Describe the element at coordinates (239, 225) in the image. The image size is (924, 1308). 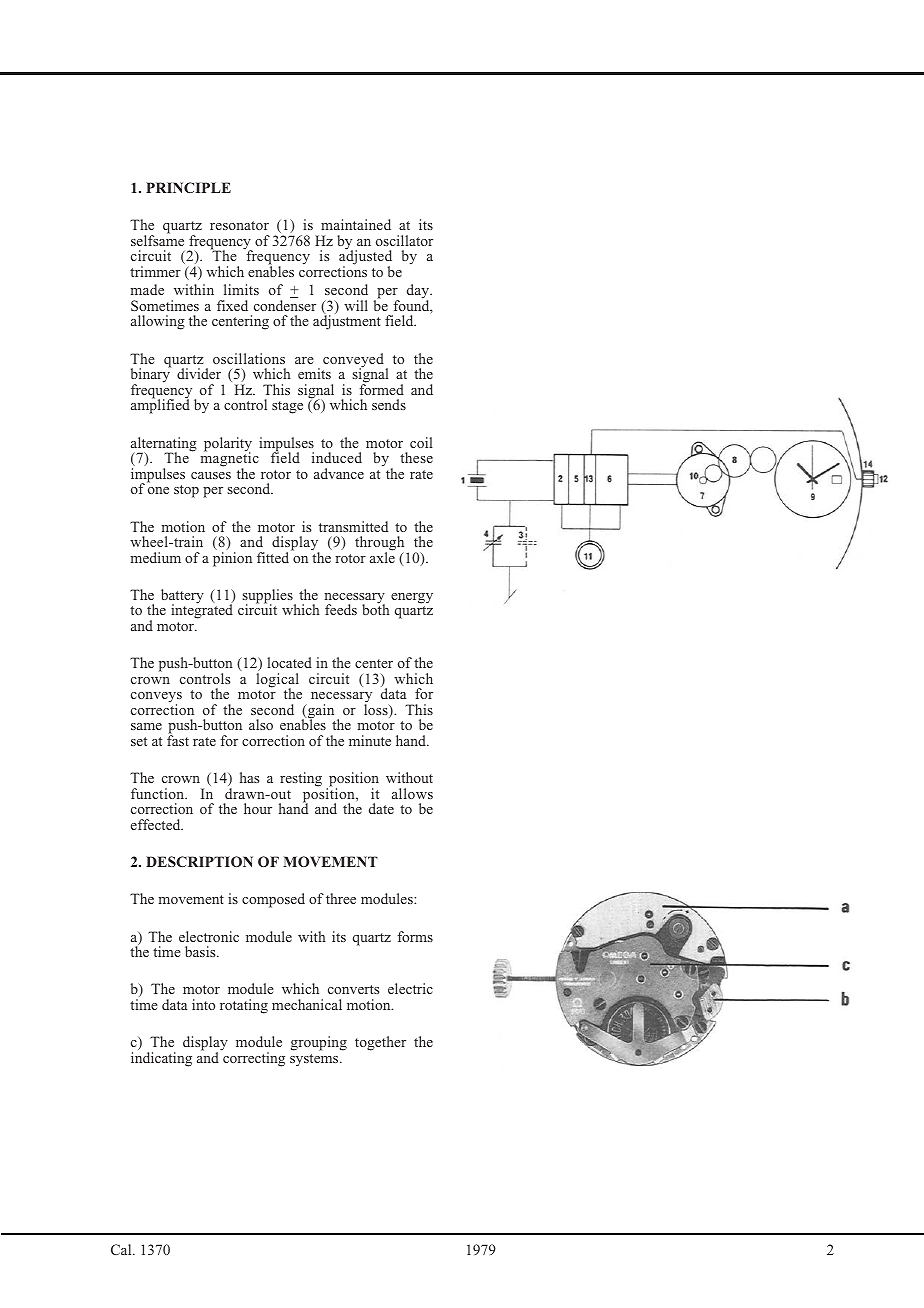
I see `resonator` at that location.
